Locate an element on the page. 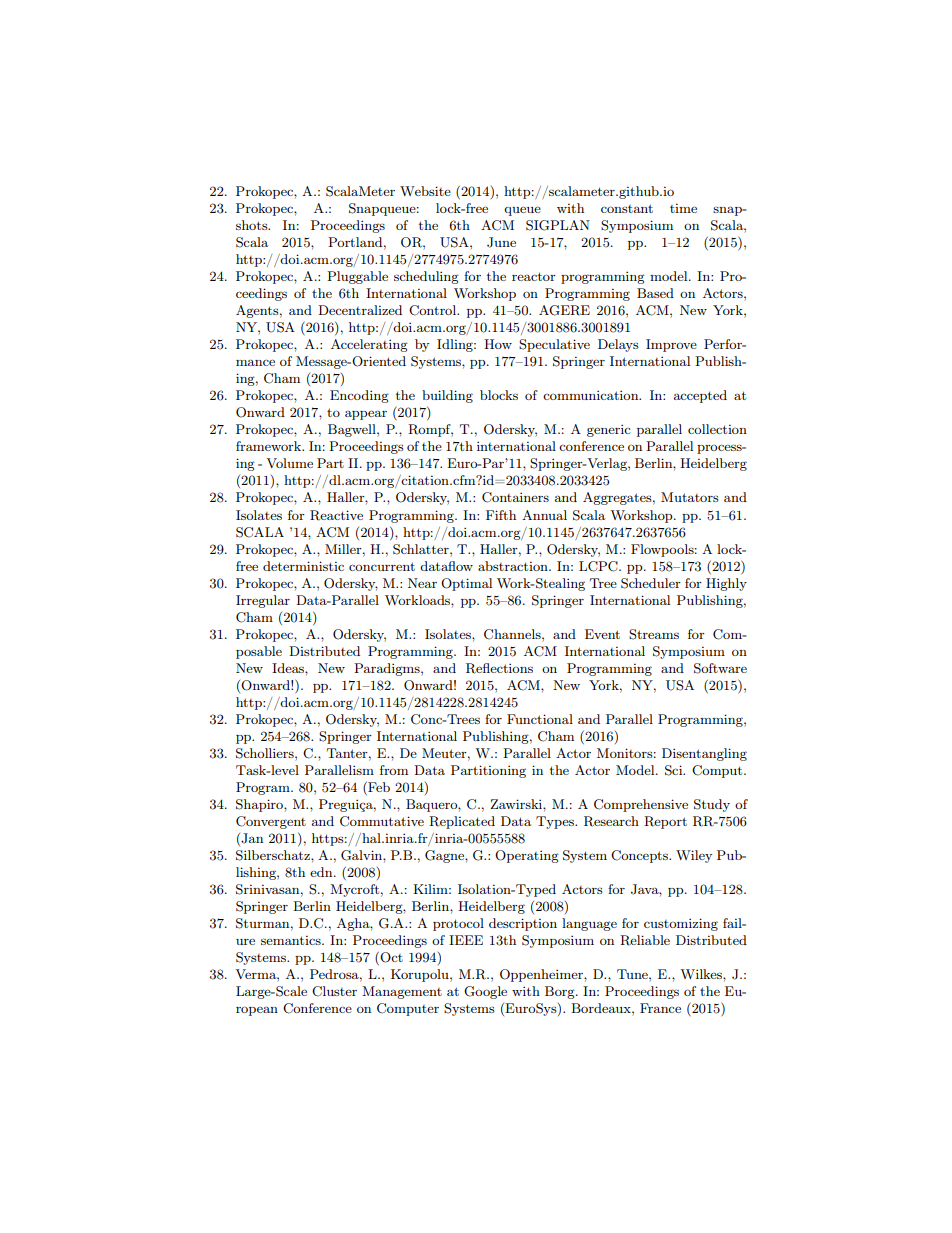 Image resolution: width=952 pixels, height=1233 pixels. Scheduler is located at coordinates (651, 583).
